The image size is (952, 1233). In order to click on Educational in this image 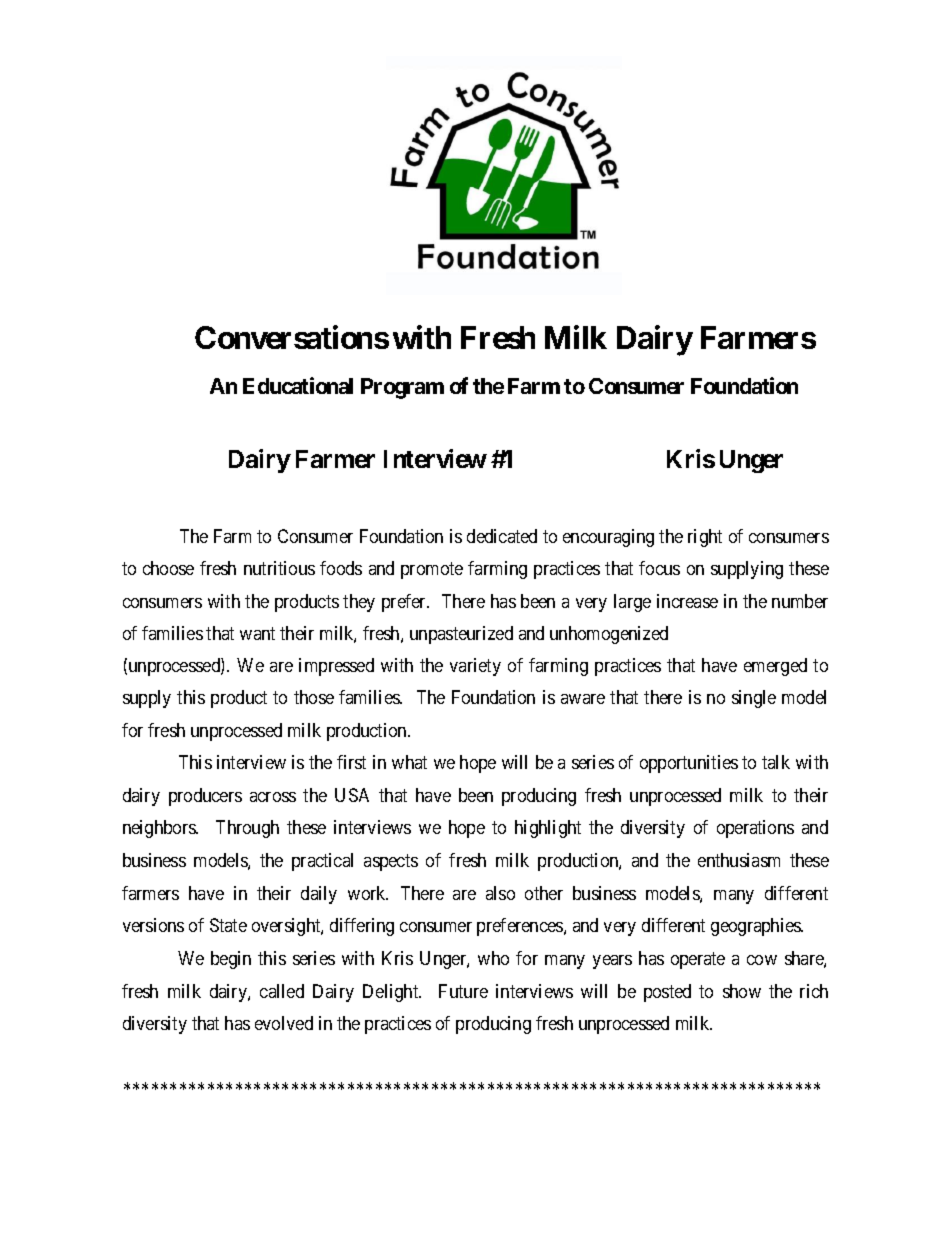, I will do `click(298, 385)`.
